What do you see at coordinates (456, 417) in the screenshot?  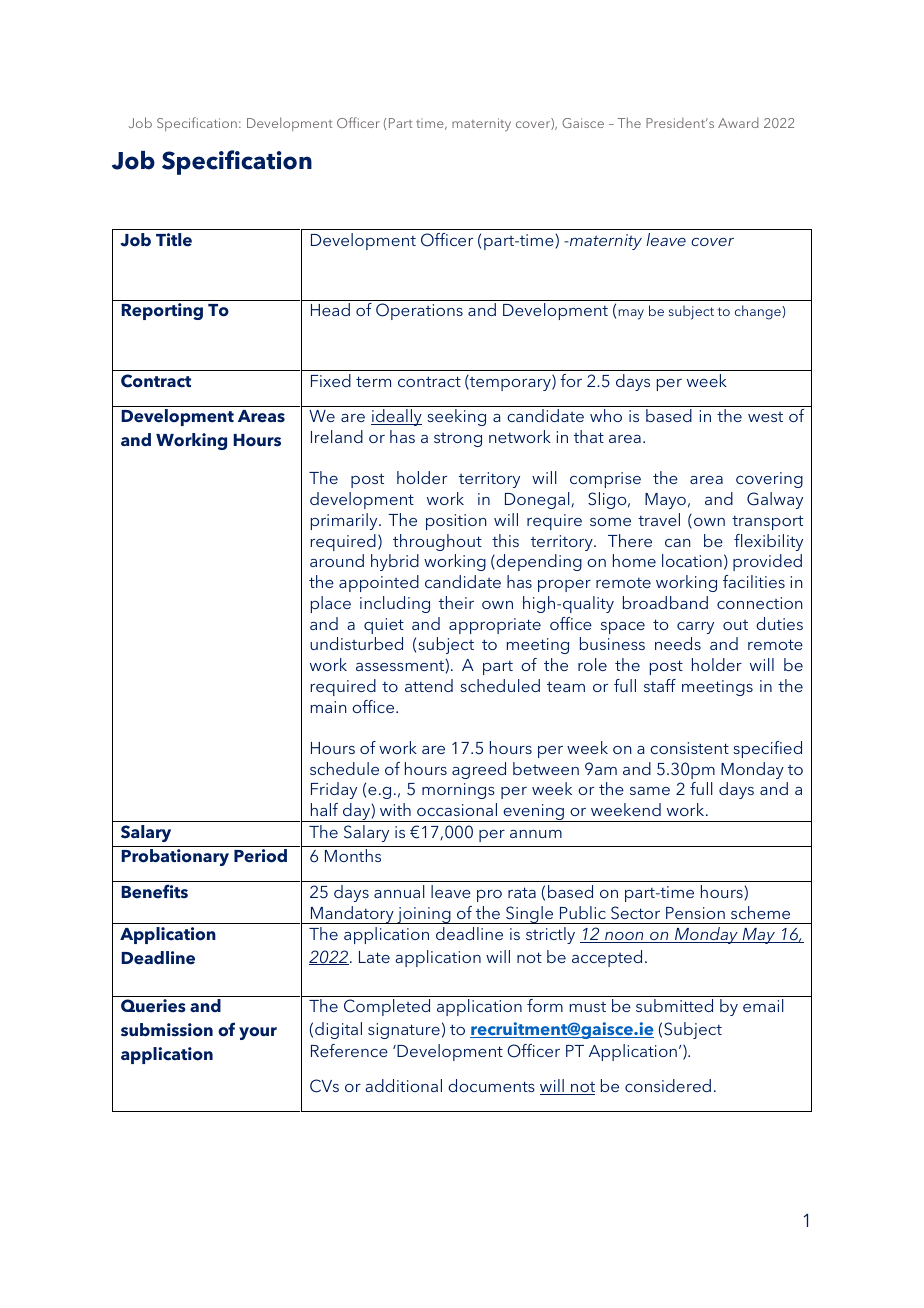 I see `seeking` at bounding box center [456, 417].
